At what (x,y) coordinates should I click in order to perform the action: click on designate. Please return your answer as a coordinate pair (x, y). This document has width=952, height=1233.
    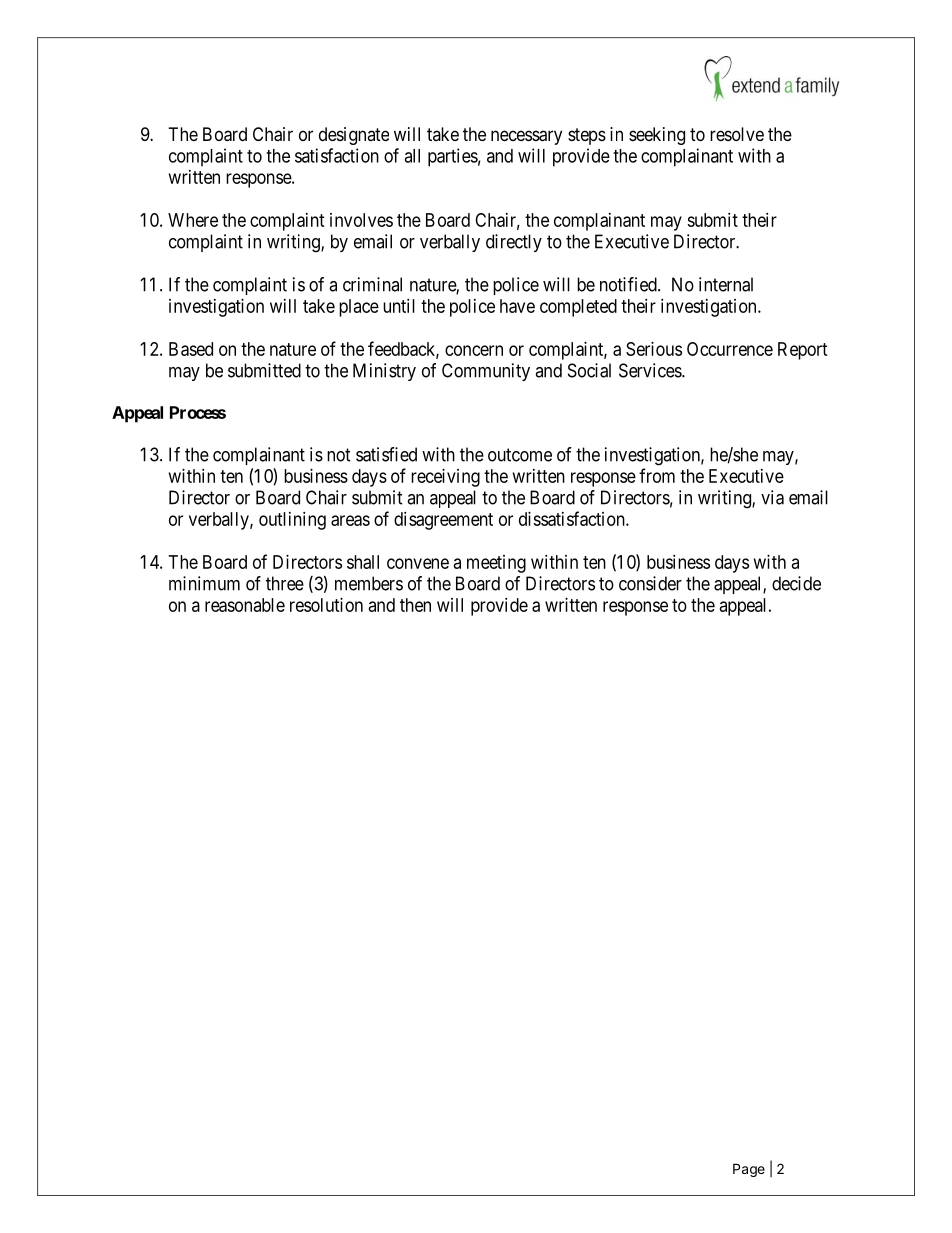
    Looking at the image, I should click on (354, 136).
